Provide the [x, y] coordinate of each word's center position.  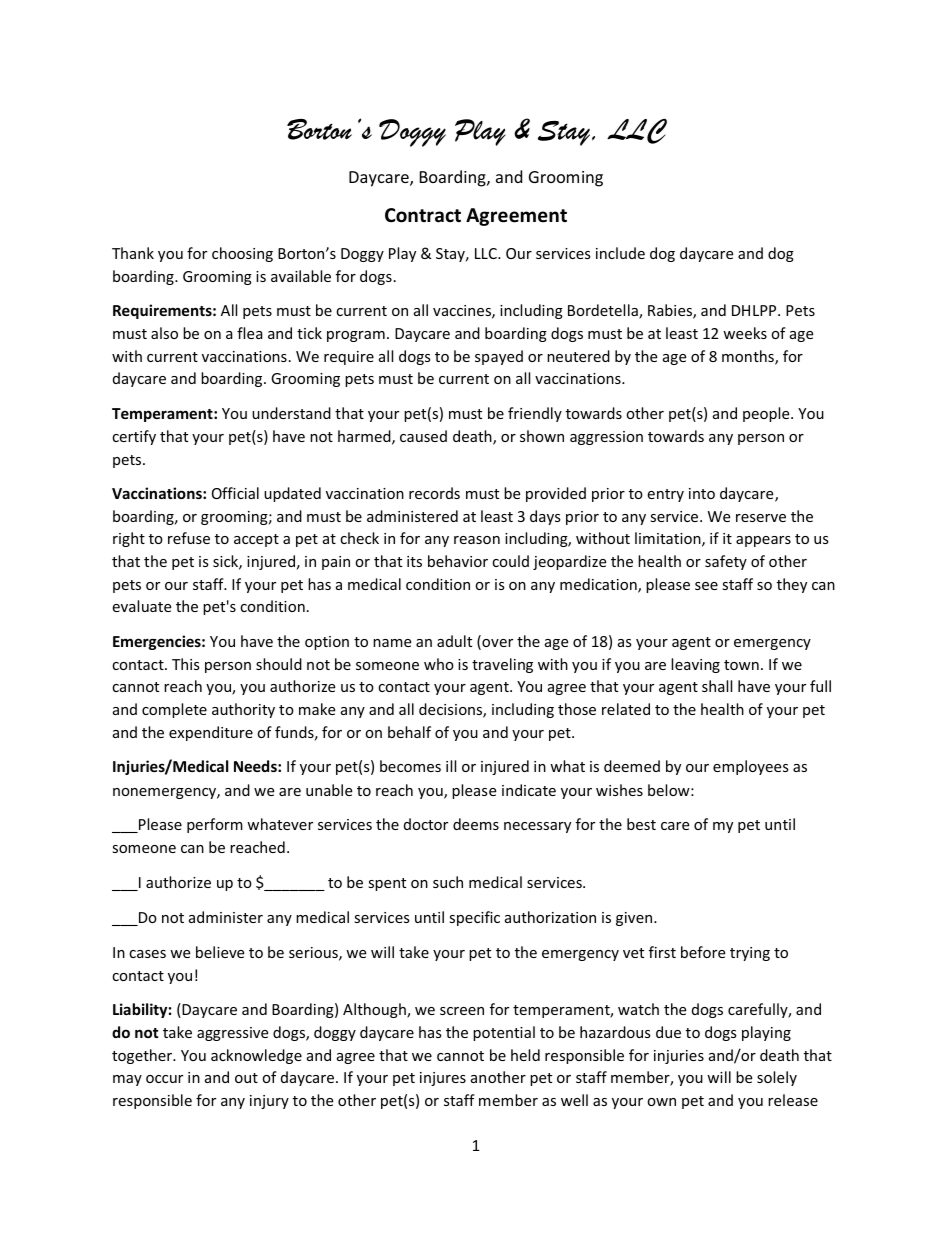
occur [164, 1079]
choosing [242, 254]
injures [443, 1079]
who [439, 664]
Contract [423, 215]
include [620, 253]
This [186, 664]
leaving [695, 665]
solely [777, 1078]
